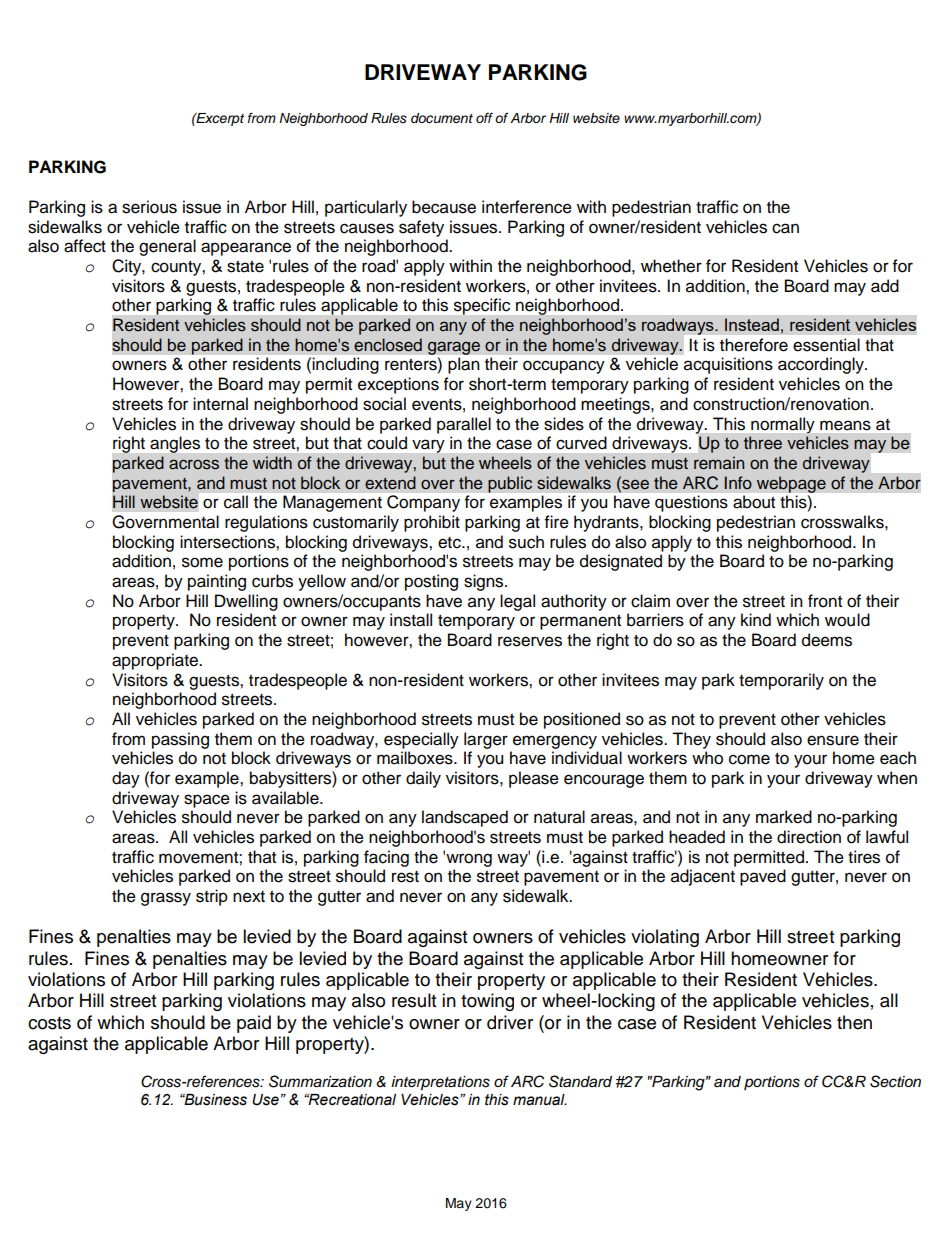 Image resolution: width=952 pixels, height=1233 pixels. Describe the element at coordinates (825, 601) in the page. I see `front` at that location.
